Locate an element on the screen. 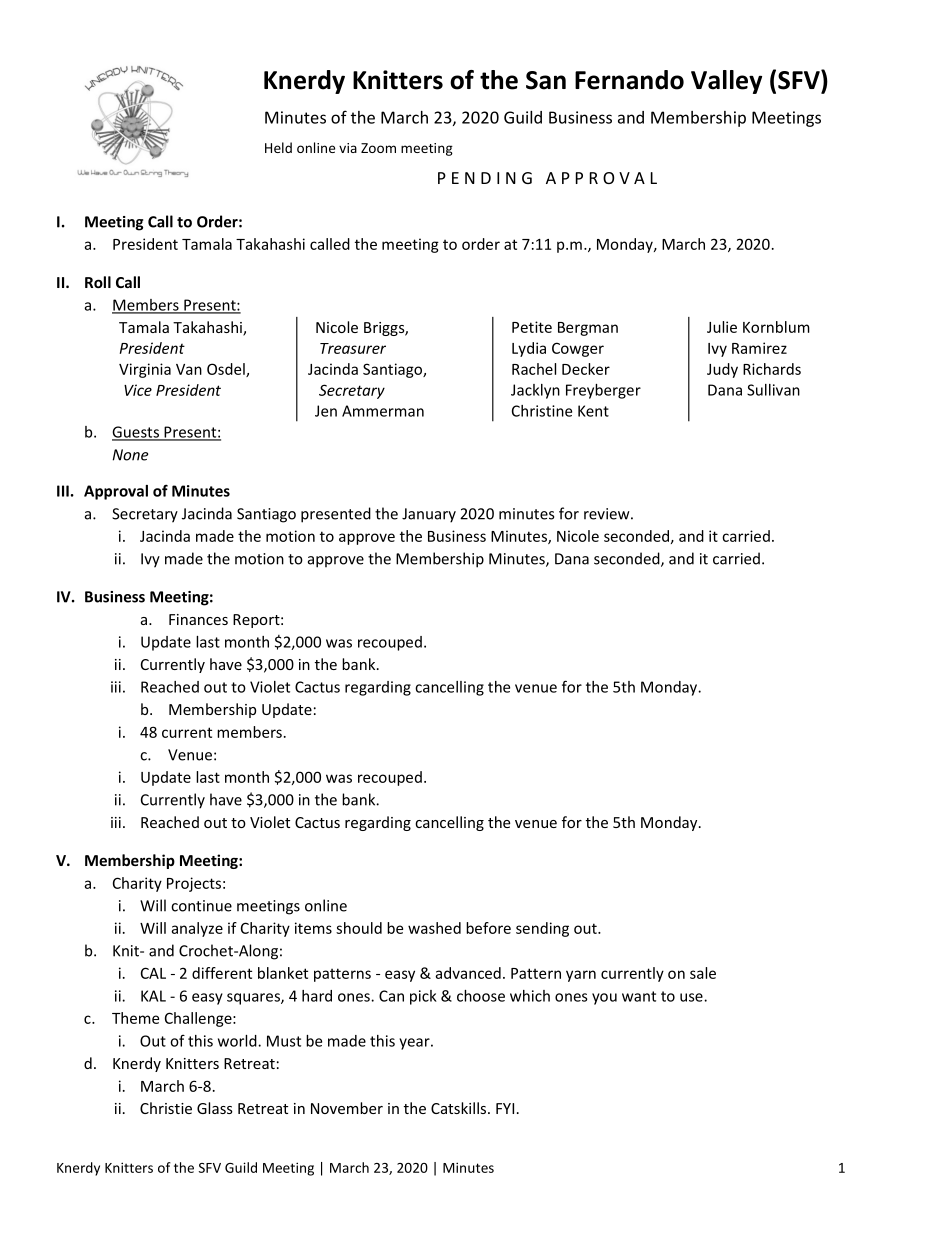 Image resolution: width=952 pixels, height=1233 pixels. Valley is located at coordinates (726, 82).
